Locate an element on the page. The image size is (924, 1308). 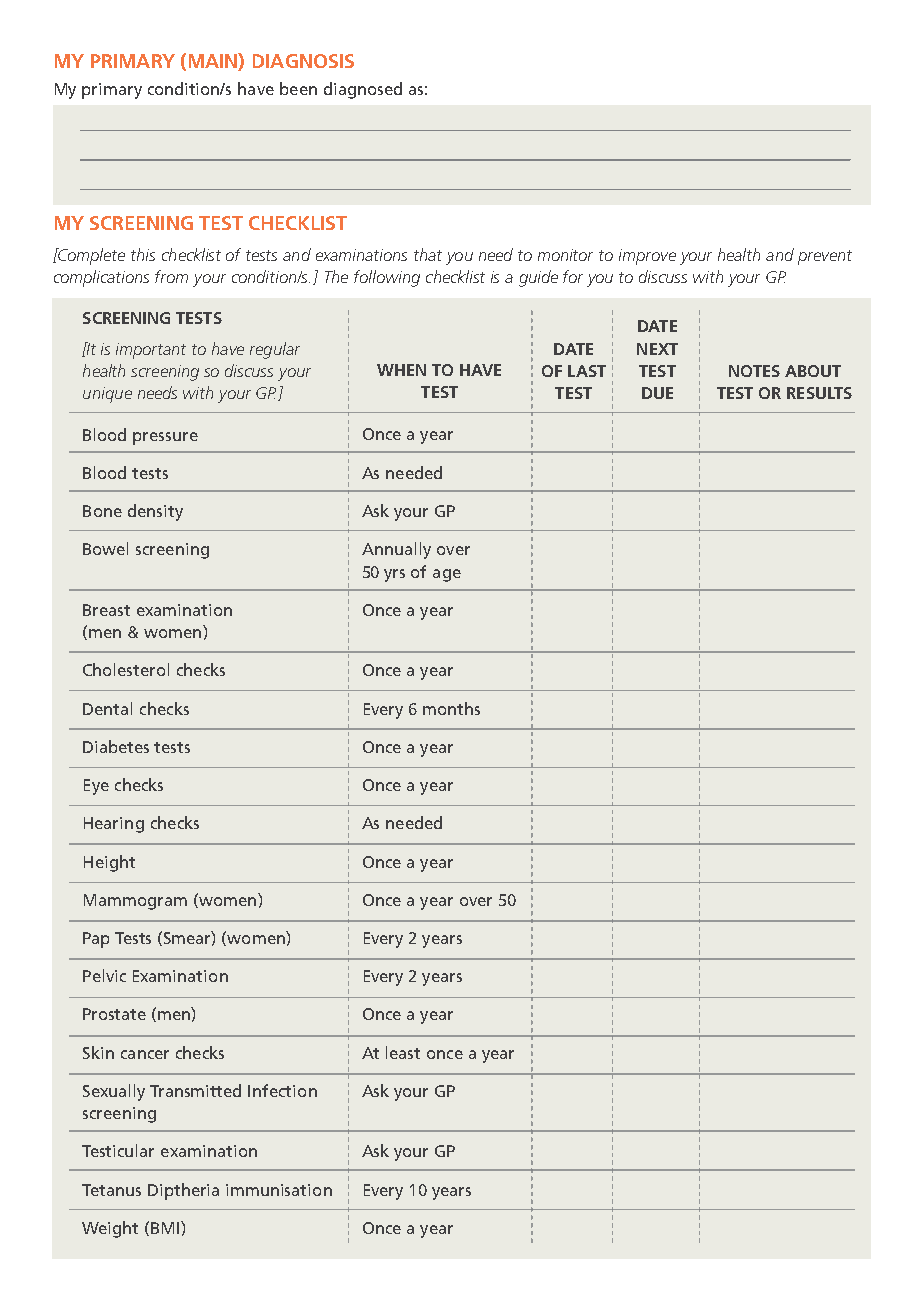
least is located at coordinates (403, 1052).
